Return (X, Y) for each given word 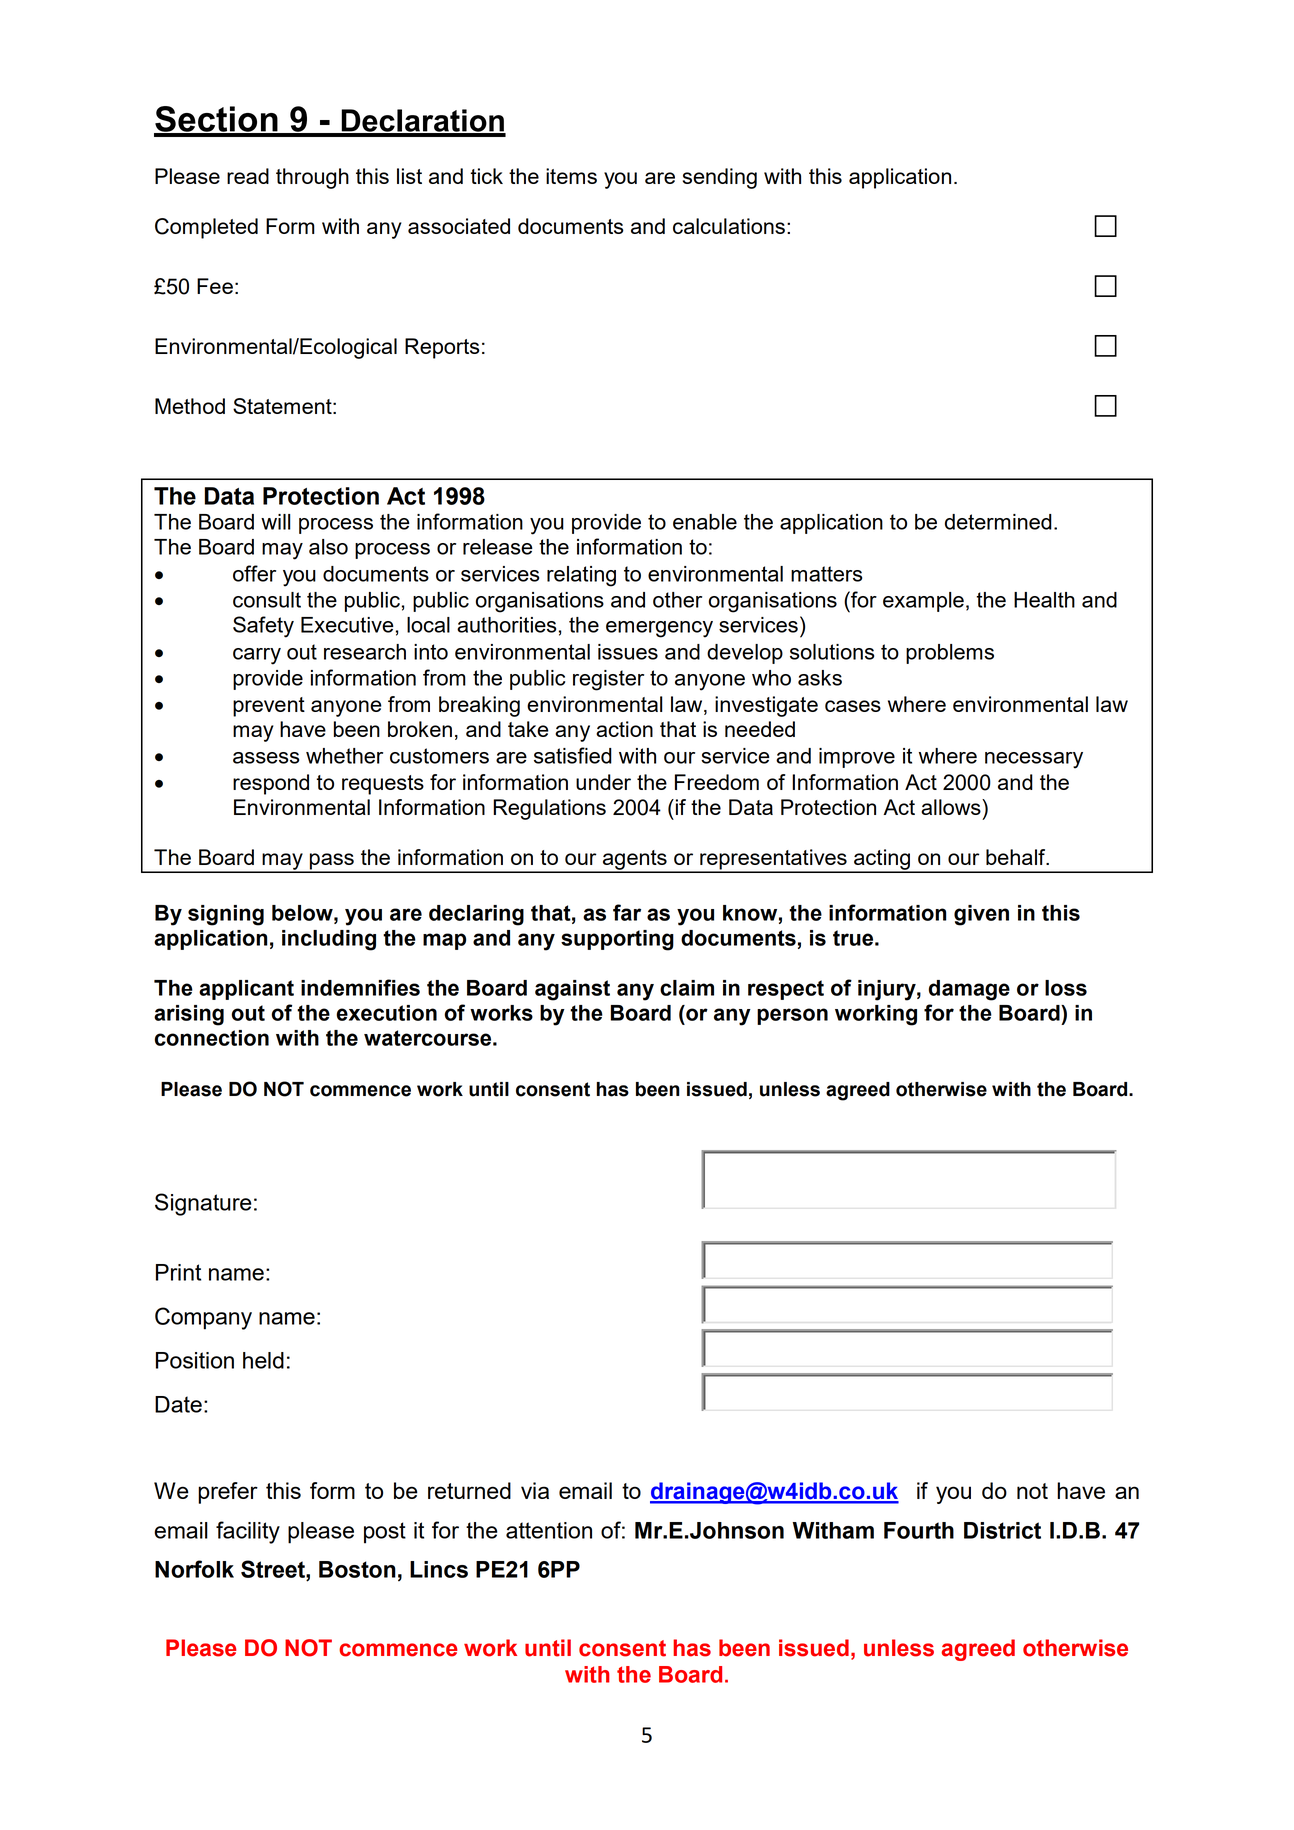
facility (248, 1532)
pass (332, 862)
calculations (729, 226)
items (571, 176)
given (981, 915)
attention (549, 1530)
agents (635, 861)
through (312, 178)
